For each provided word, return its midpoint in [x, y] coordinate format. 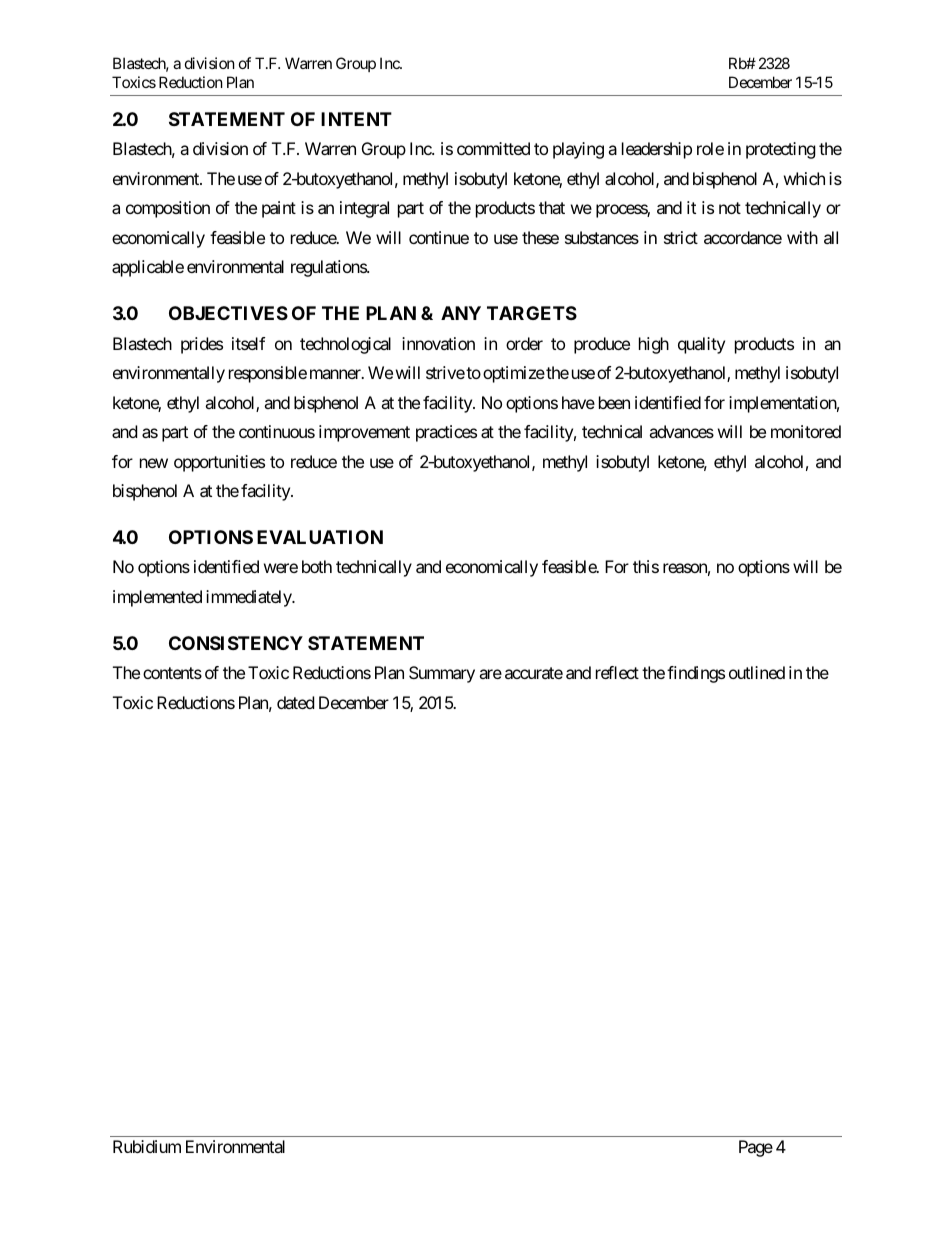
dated [295, 702]
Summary [442, 674]
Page [756, 1148]
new [154, 463]
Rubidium [147, 1146]
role [710, 148]
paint [279, 209]
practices [446, 433]
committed [493, 148]
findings [696, 674]
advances [681, 431]
